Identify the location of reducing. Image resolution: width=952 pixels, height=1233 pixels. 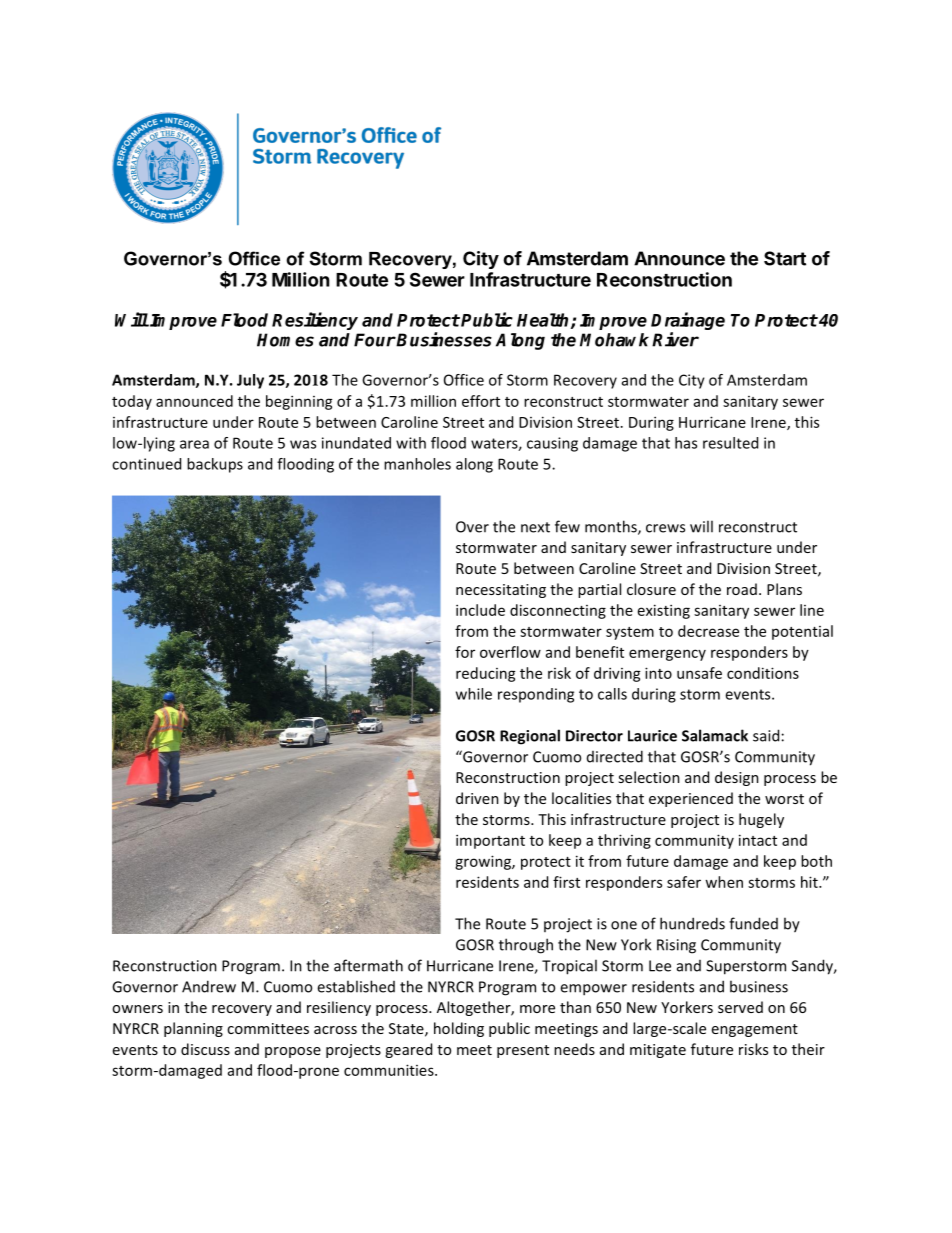
(486, 674).
